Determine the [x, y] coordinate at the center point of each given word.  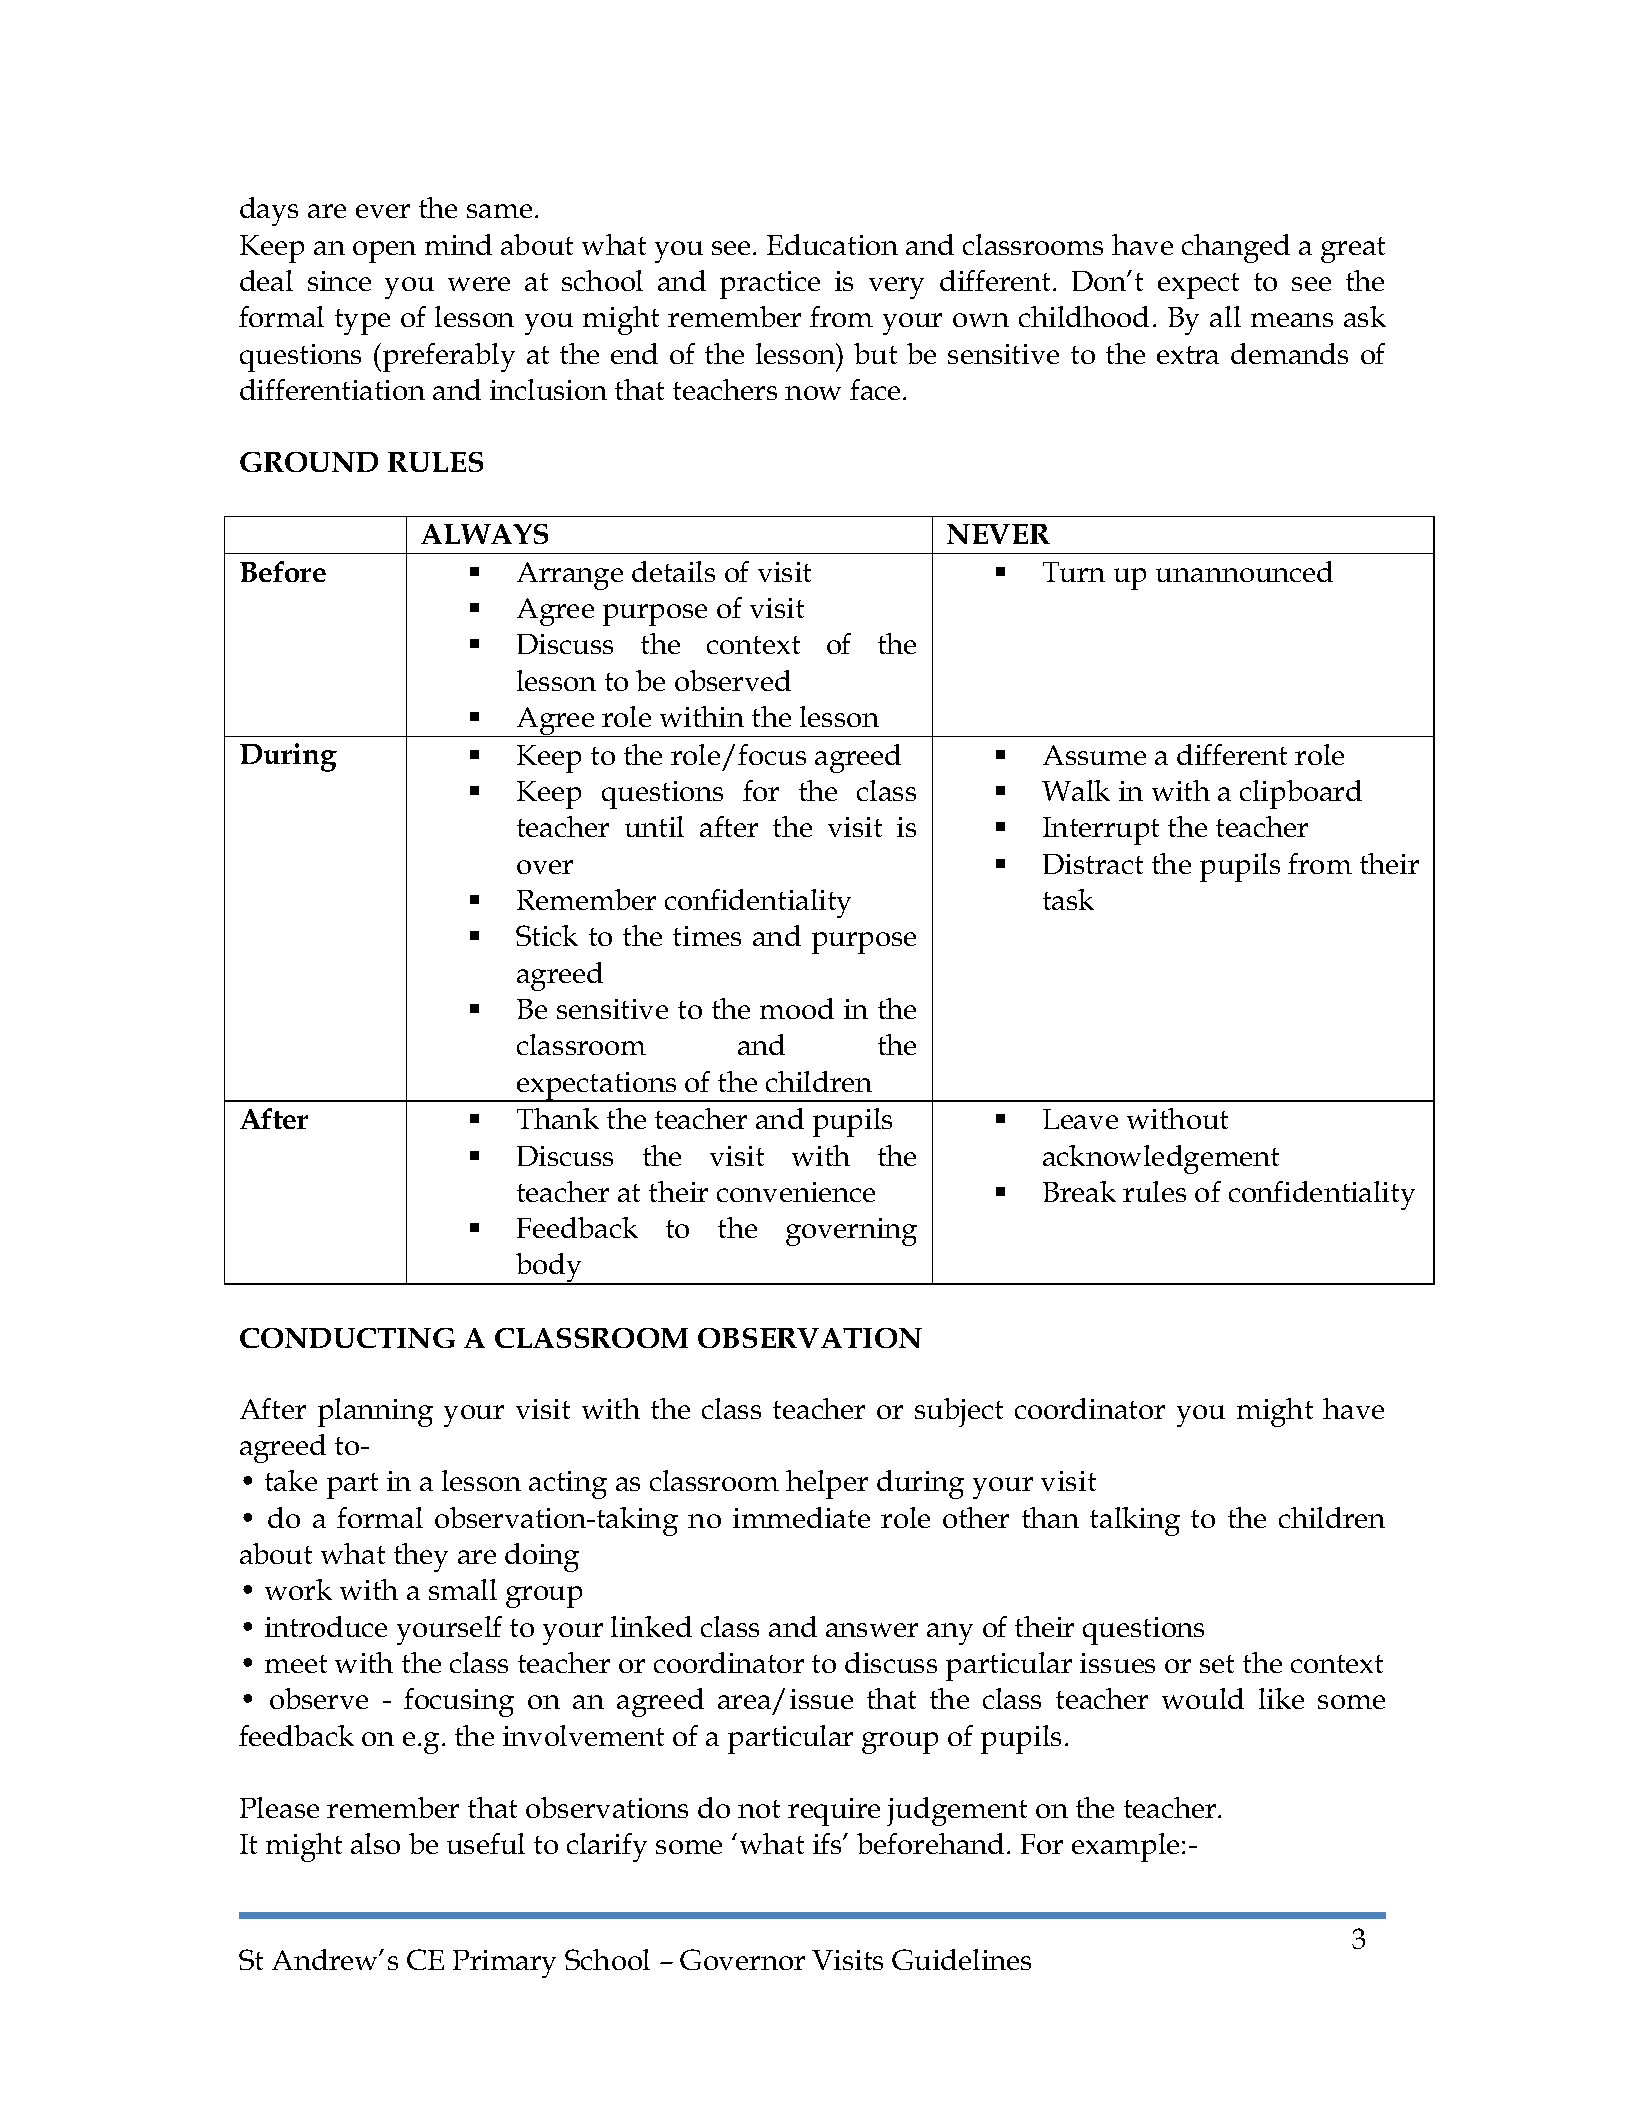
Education [832, 244]
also [375, 1843]
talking [1135, 1521]
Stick [547, 935]
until [654, 826]
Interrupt [1101, 831]
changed [1236, 248]
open [384, 252]
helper [827, 1484]
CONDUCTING [347, 1338]
